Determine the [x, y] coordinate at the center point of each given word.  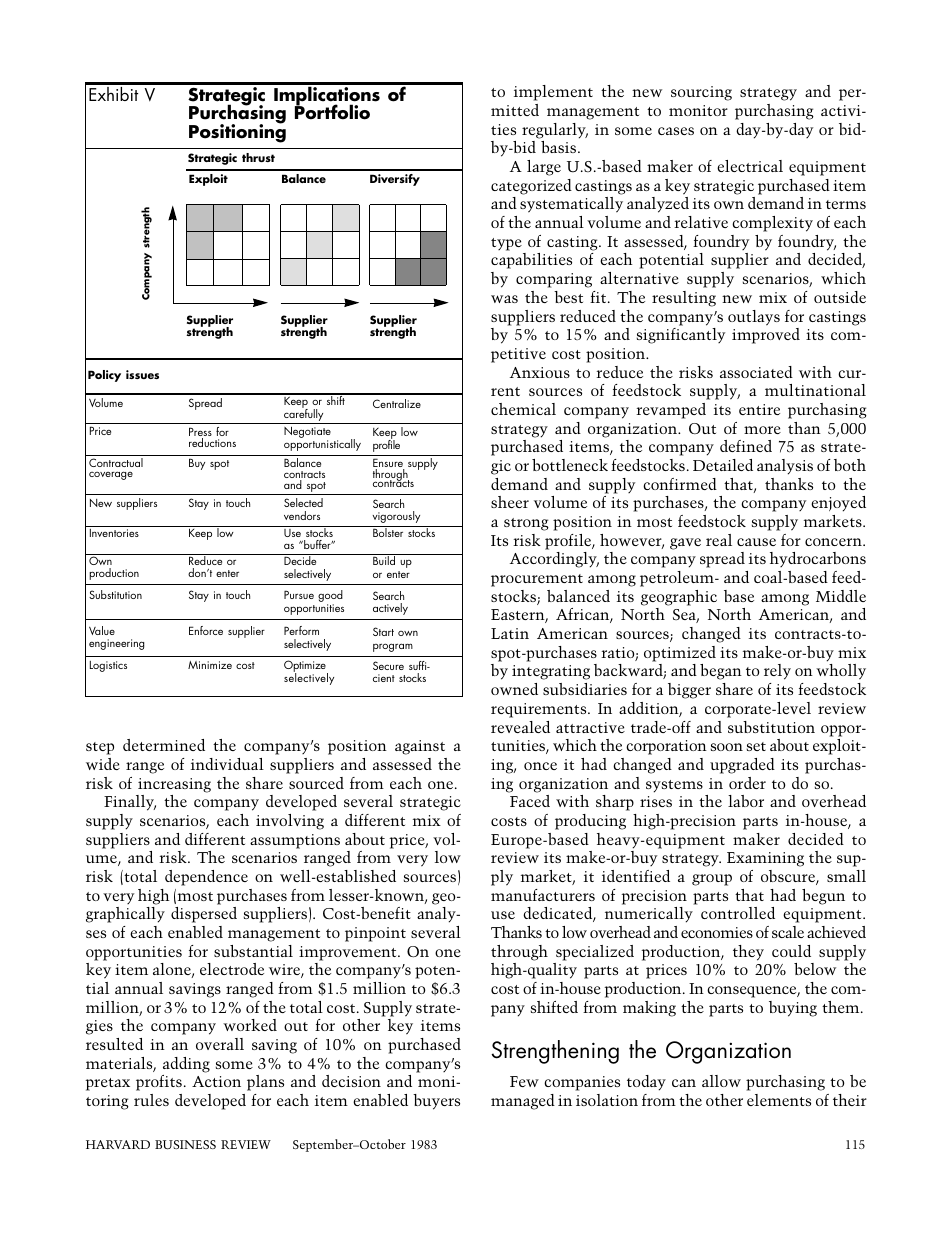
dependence [206, 878]
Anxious [540, 372]
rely [777, 672]
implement [553, 93]
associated [756, 372]
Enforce [206, 630]
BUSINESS [185, 1145]
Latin [510, 633]
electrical [750, 166]
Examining [765, 859]
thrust [258, 157]
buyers [436, 1102]
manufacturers [543, 895]
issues [142, 374]
